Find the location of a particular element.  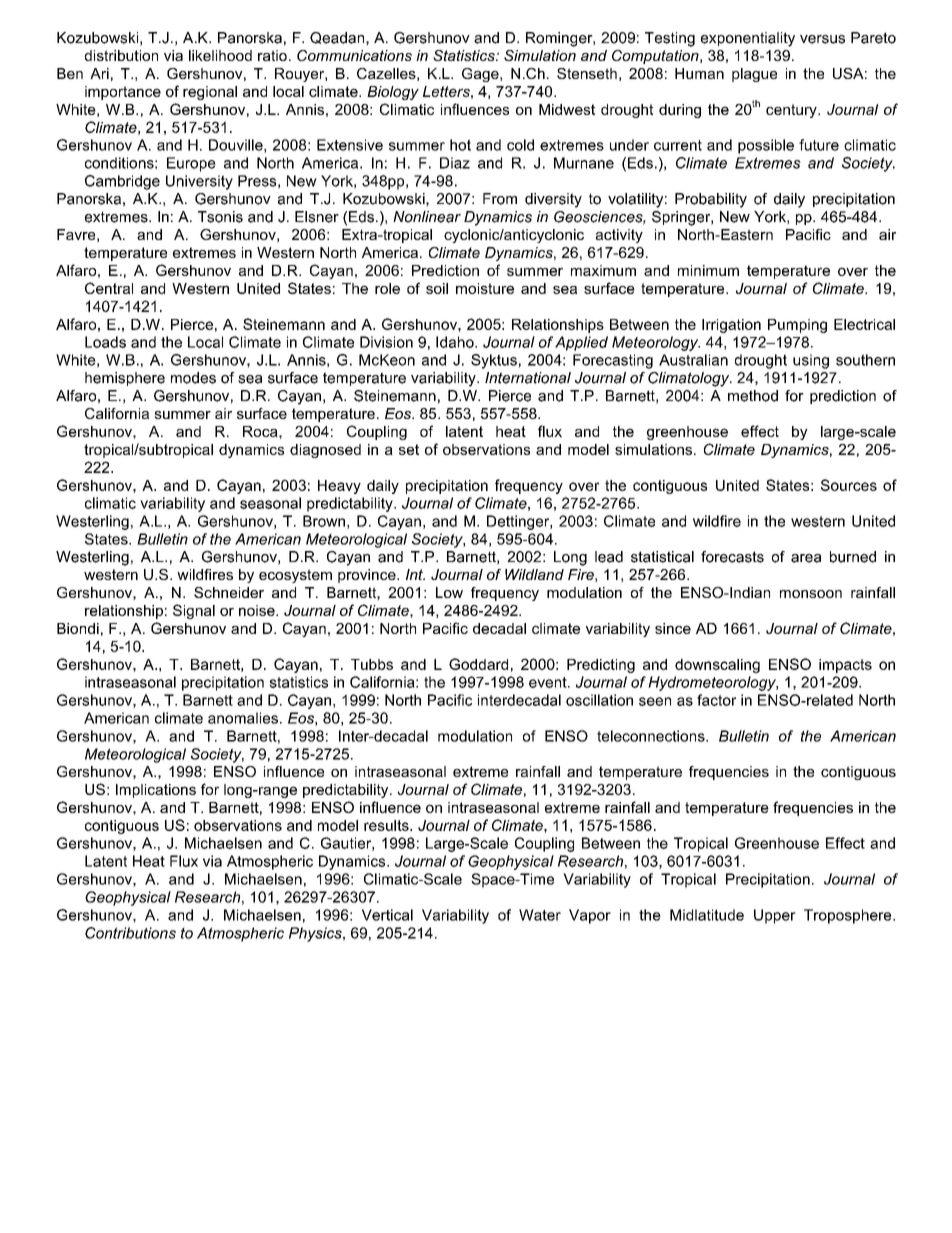

Contributions is located at coordinates (130, 933).
